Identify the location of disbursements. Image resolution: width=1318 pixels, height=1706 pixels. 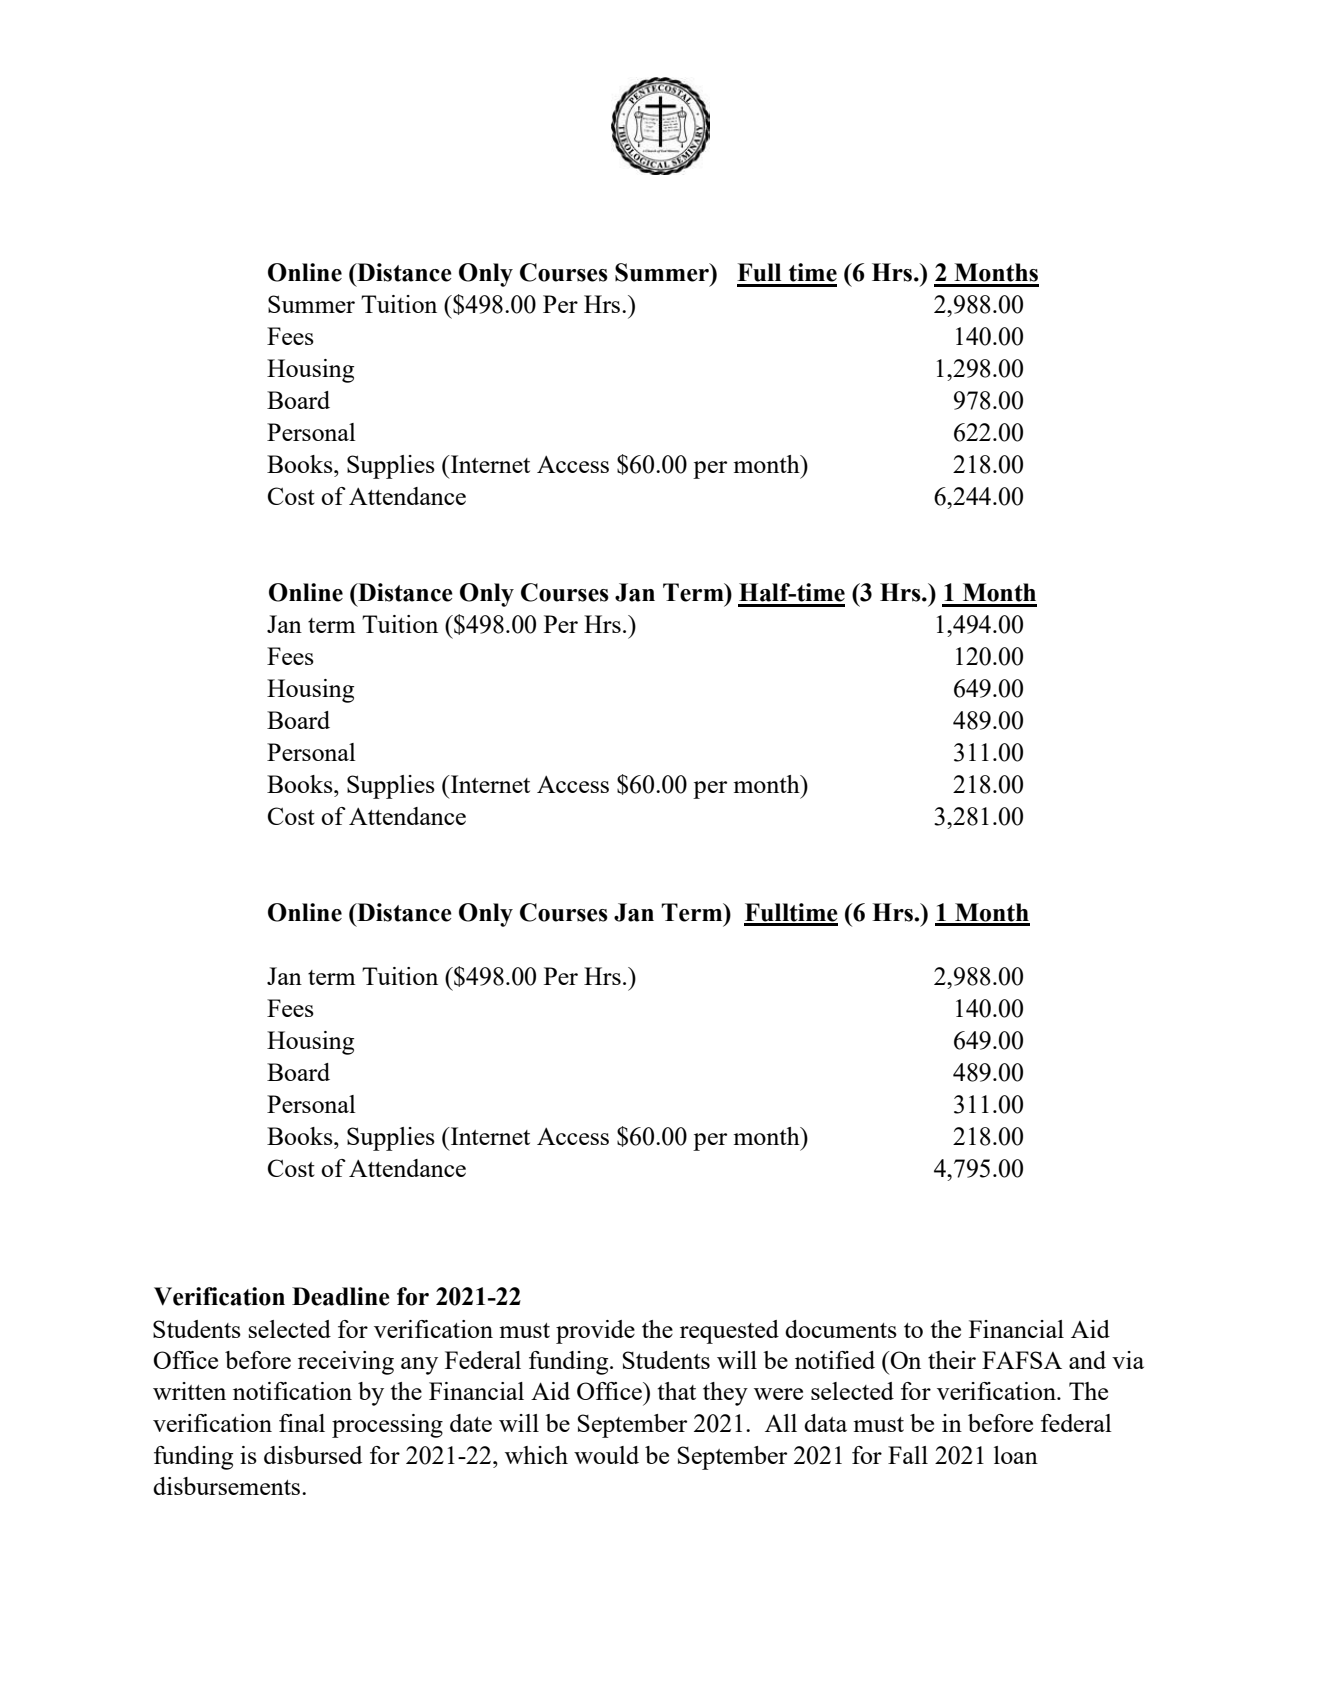
(228, 1486).
